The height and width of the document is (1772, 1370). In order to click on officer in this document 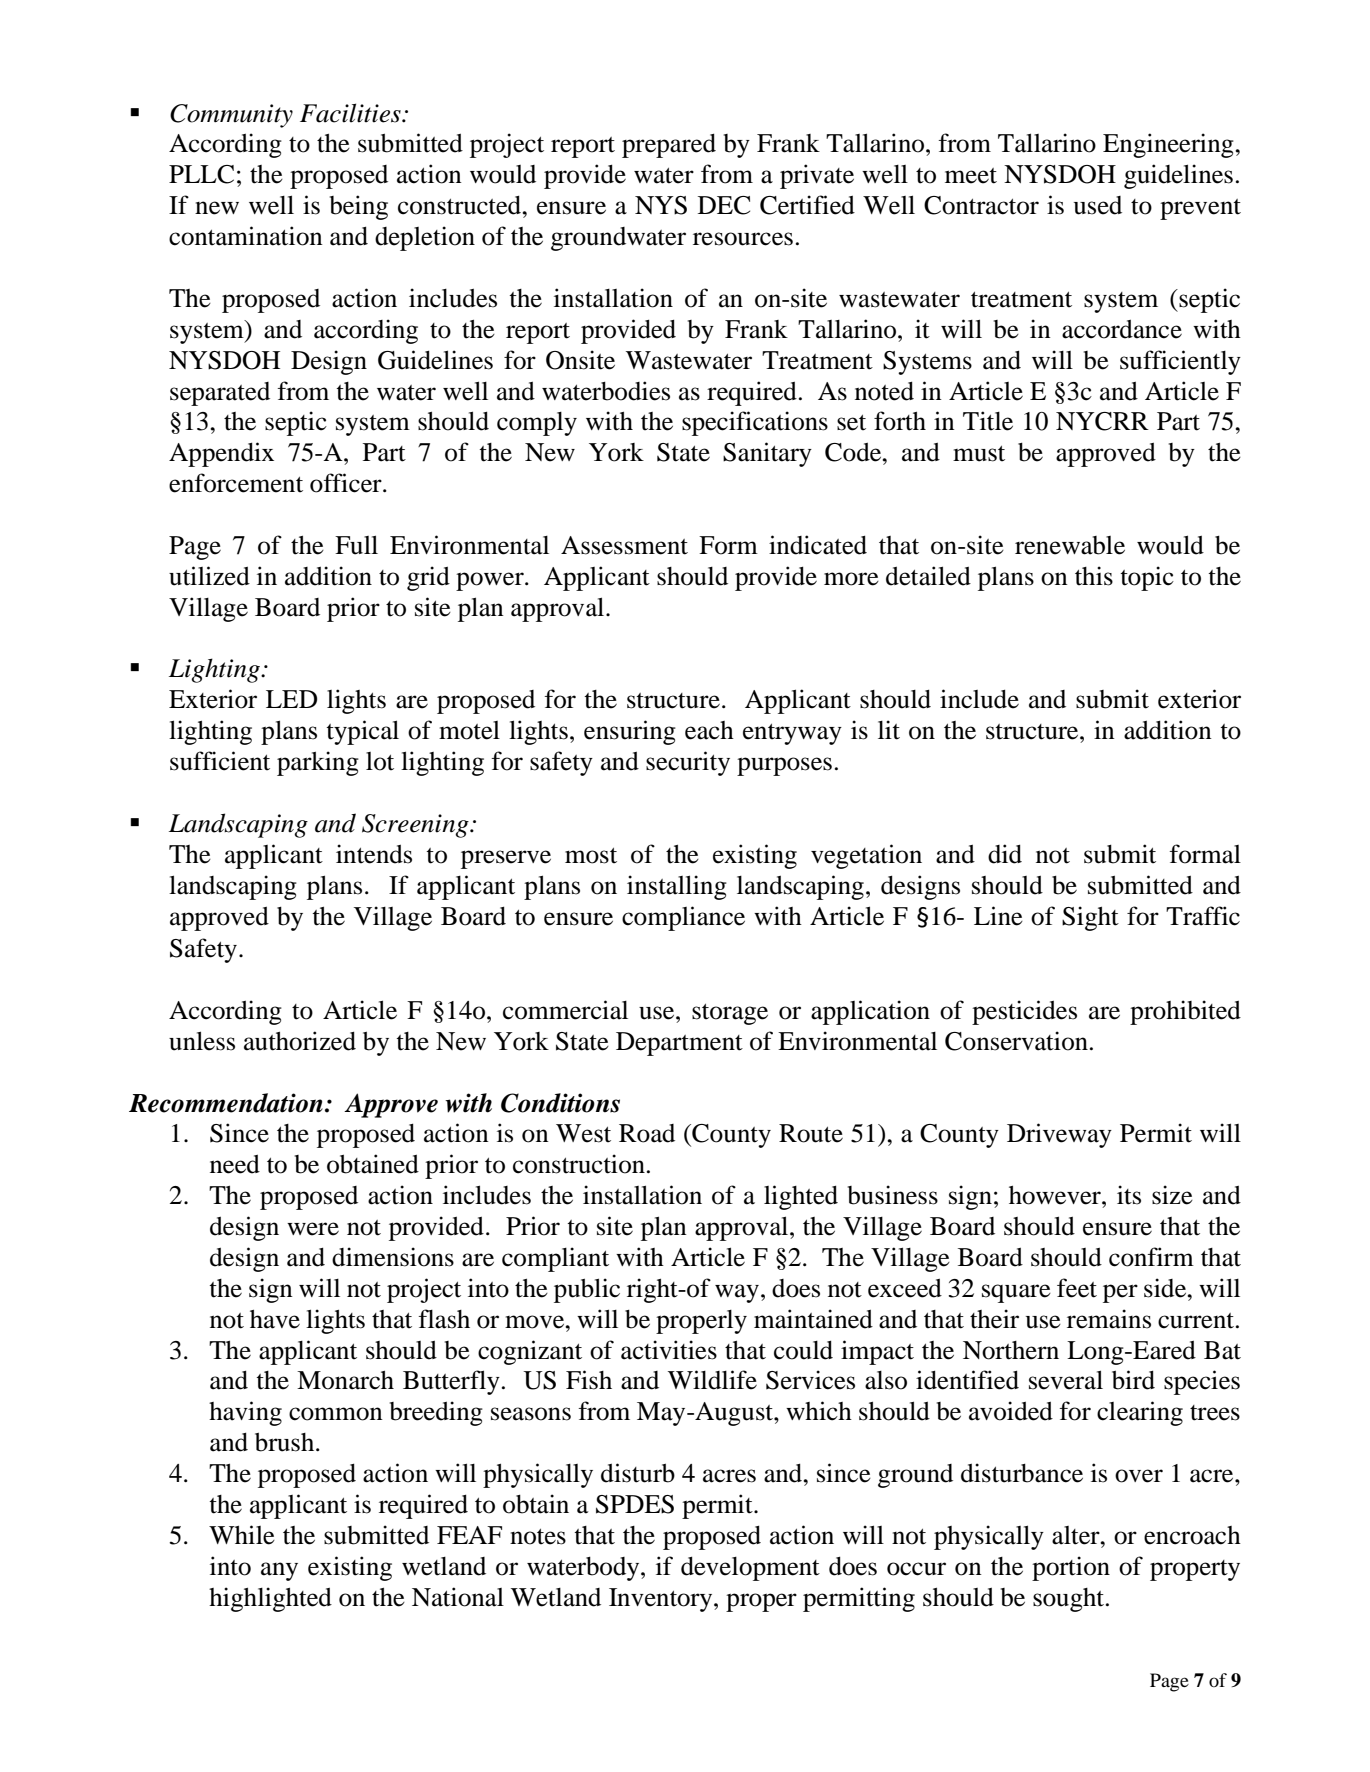, I will do `click(347, 483)`.
